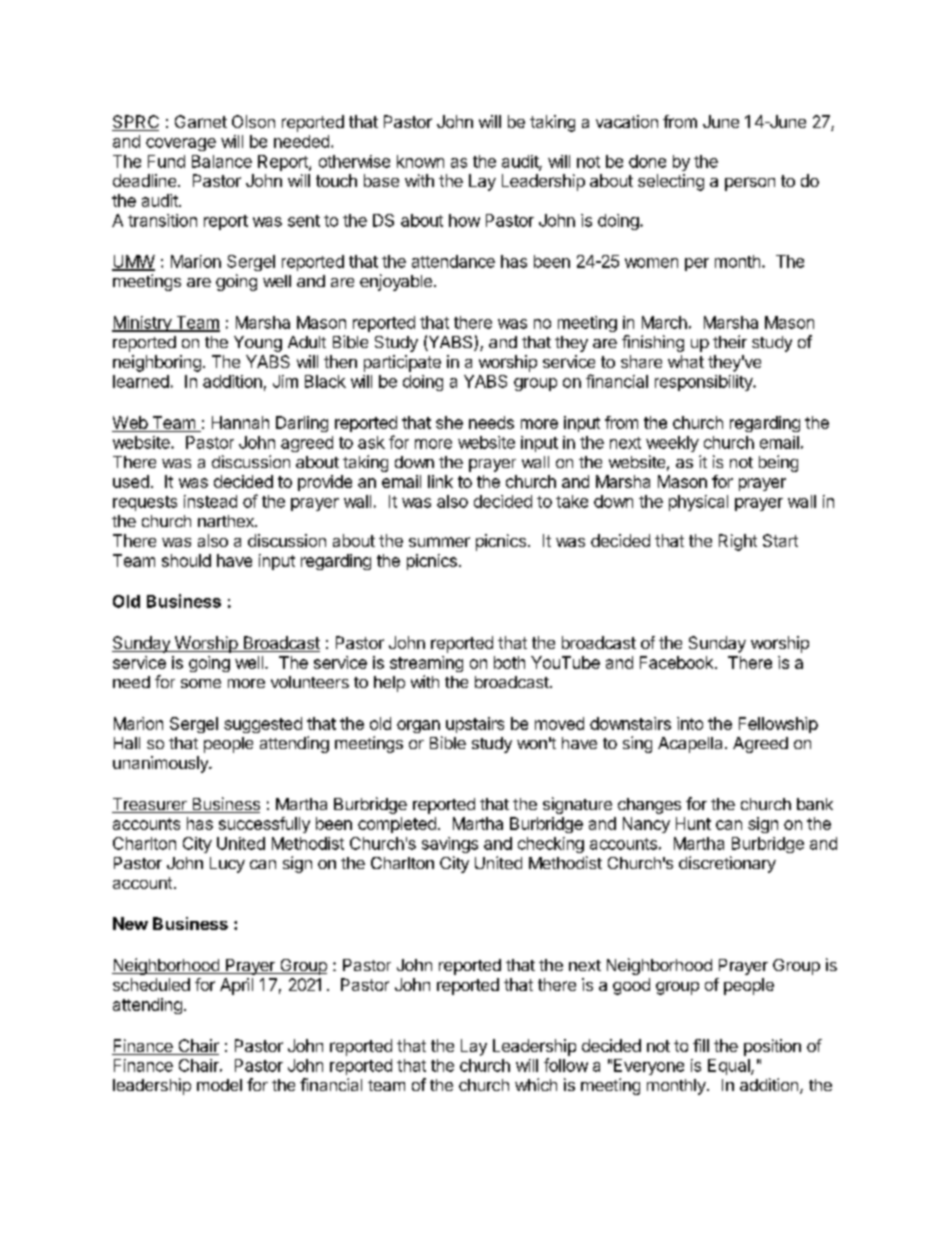 Image resolution: width=952 pixels, height=1233 pixels. What do you see at coordinates (730, 1067) in the screenshot?
I see `Equal` at bounding box center [730, 1067].
